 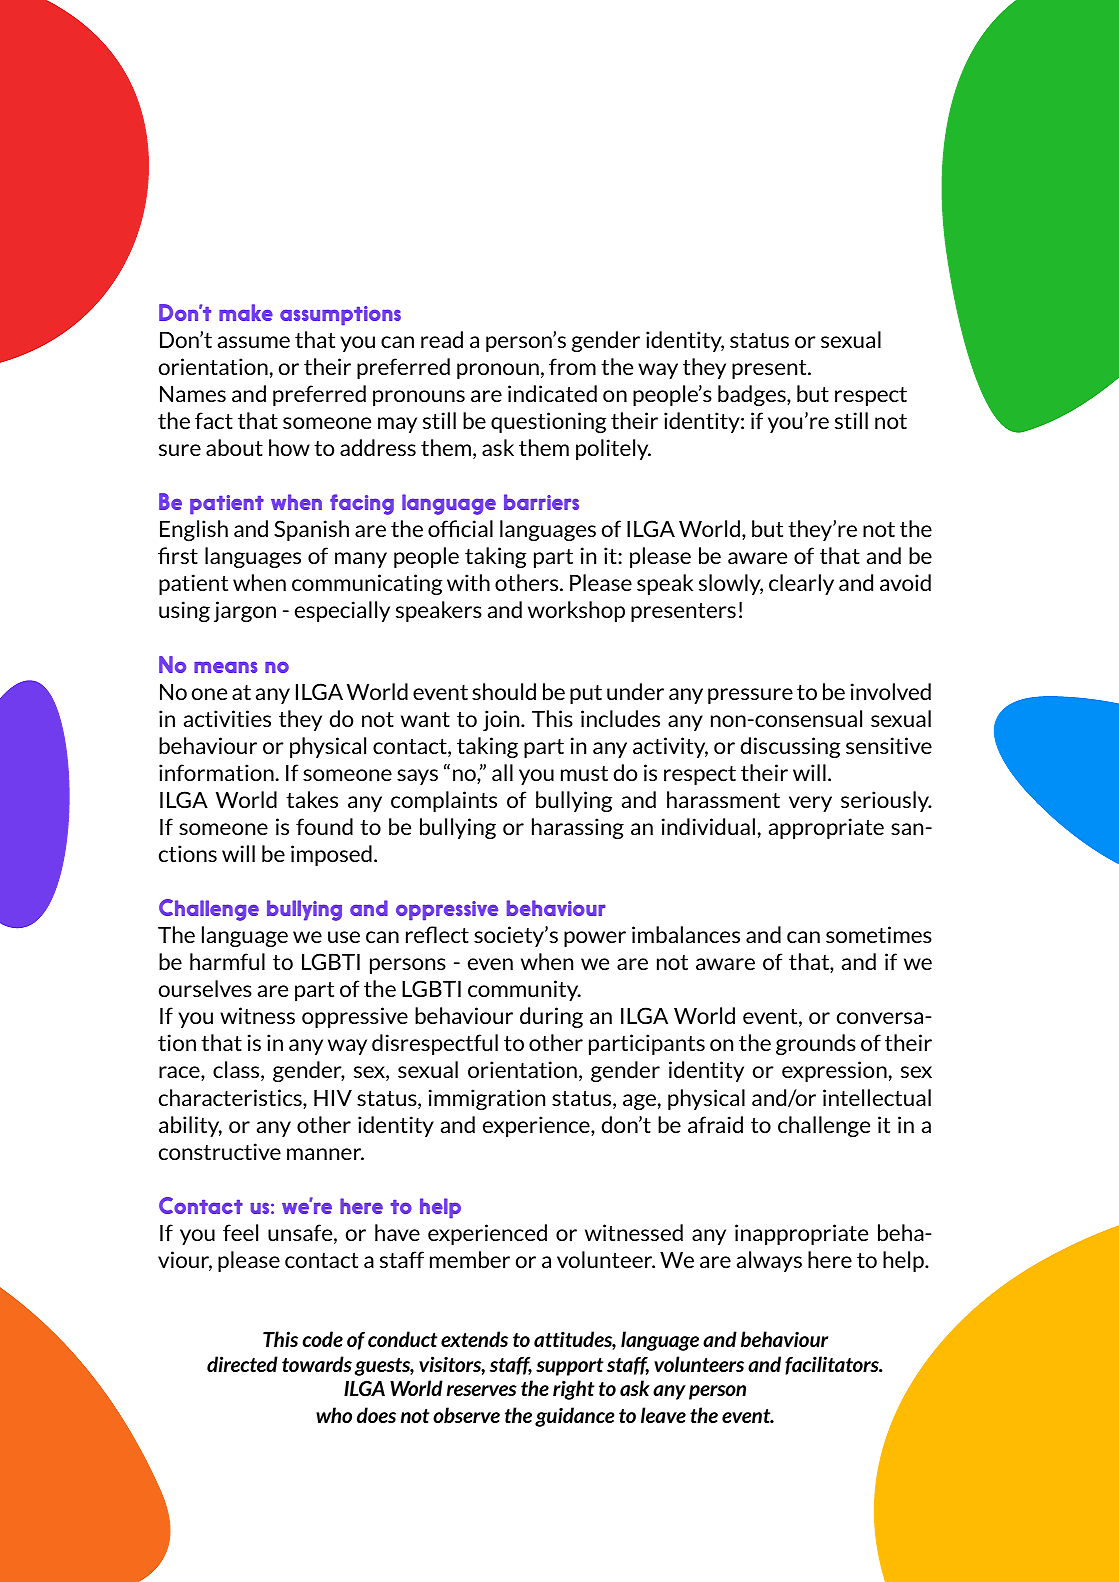 What do you see at coordinates (578, 828) in the page?
I see `harassing` at bounding box center [578, 828].
